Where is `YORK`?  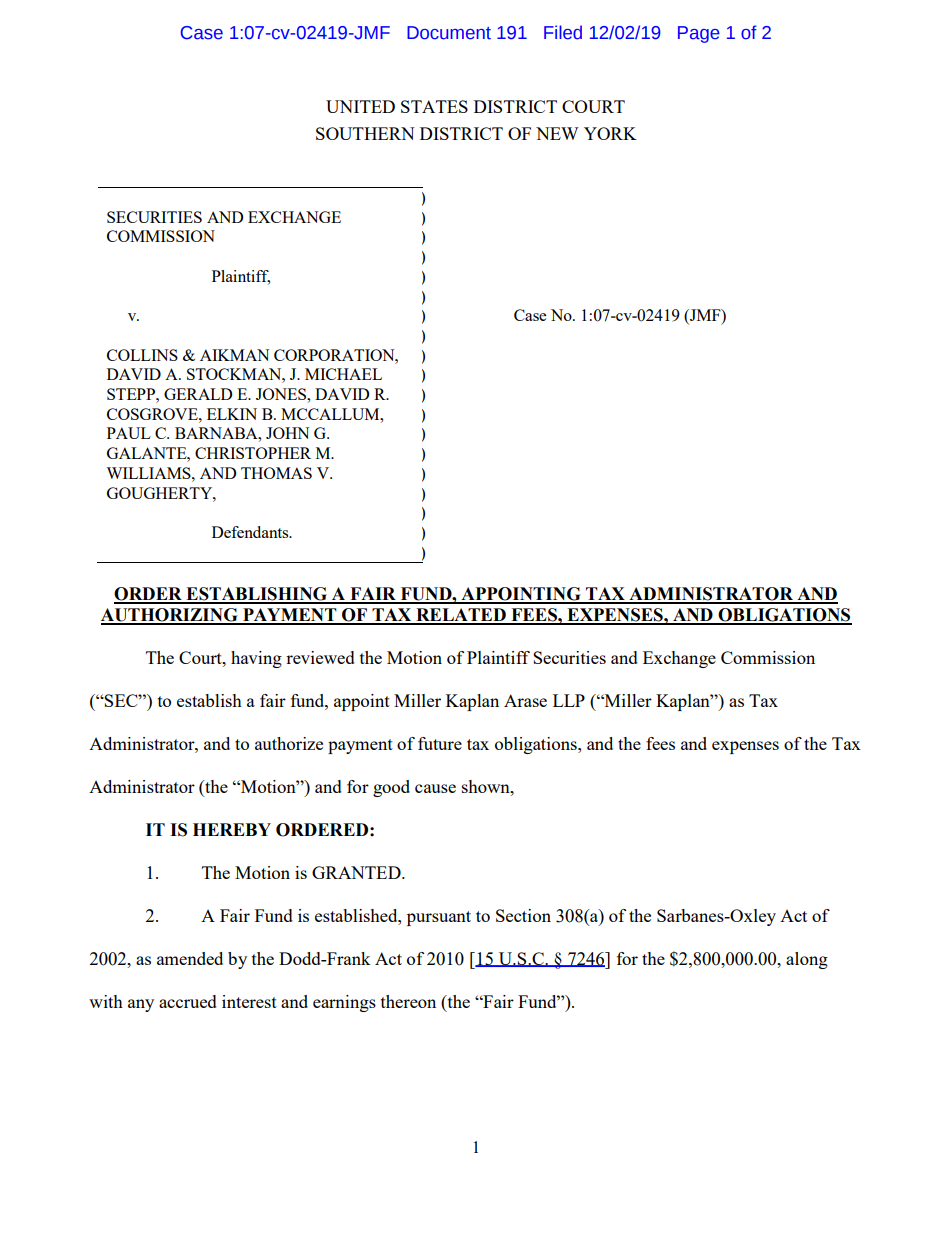
YORK is located at coordinates (610, 133).
